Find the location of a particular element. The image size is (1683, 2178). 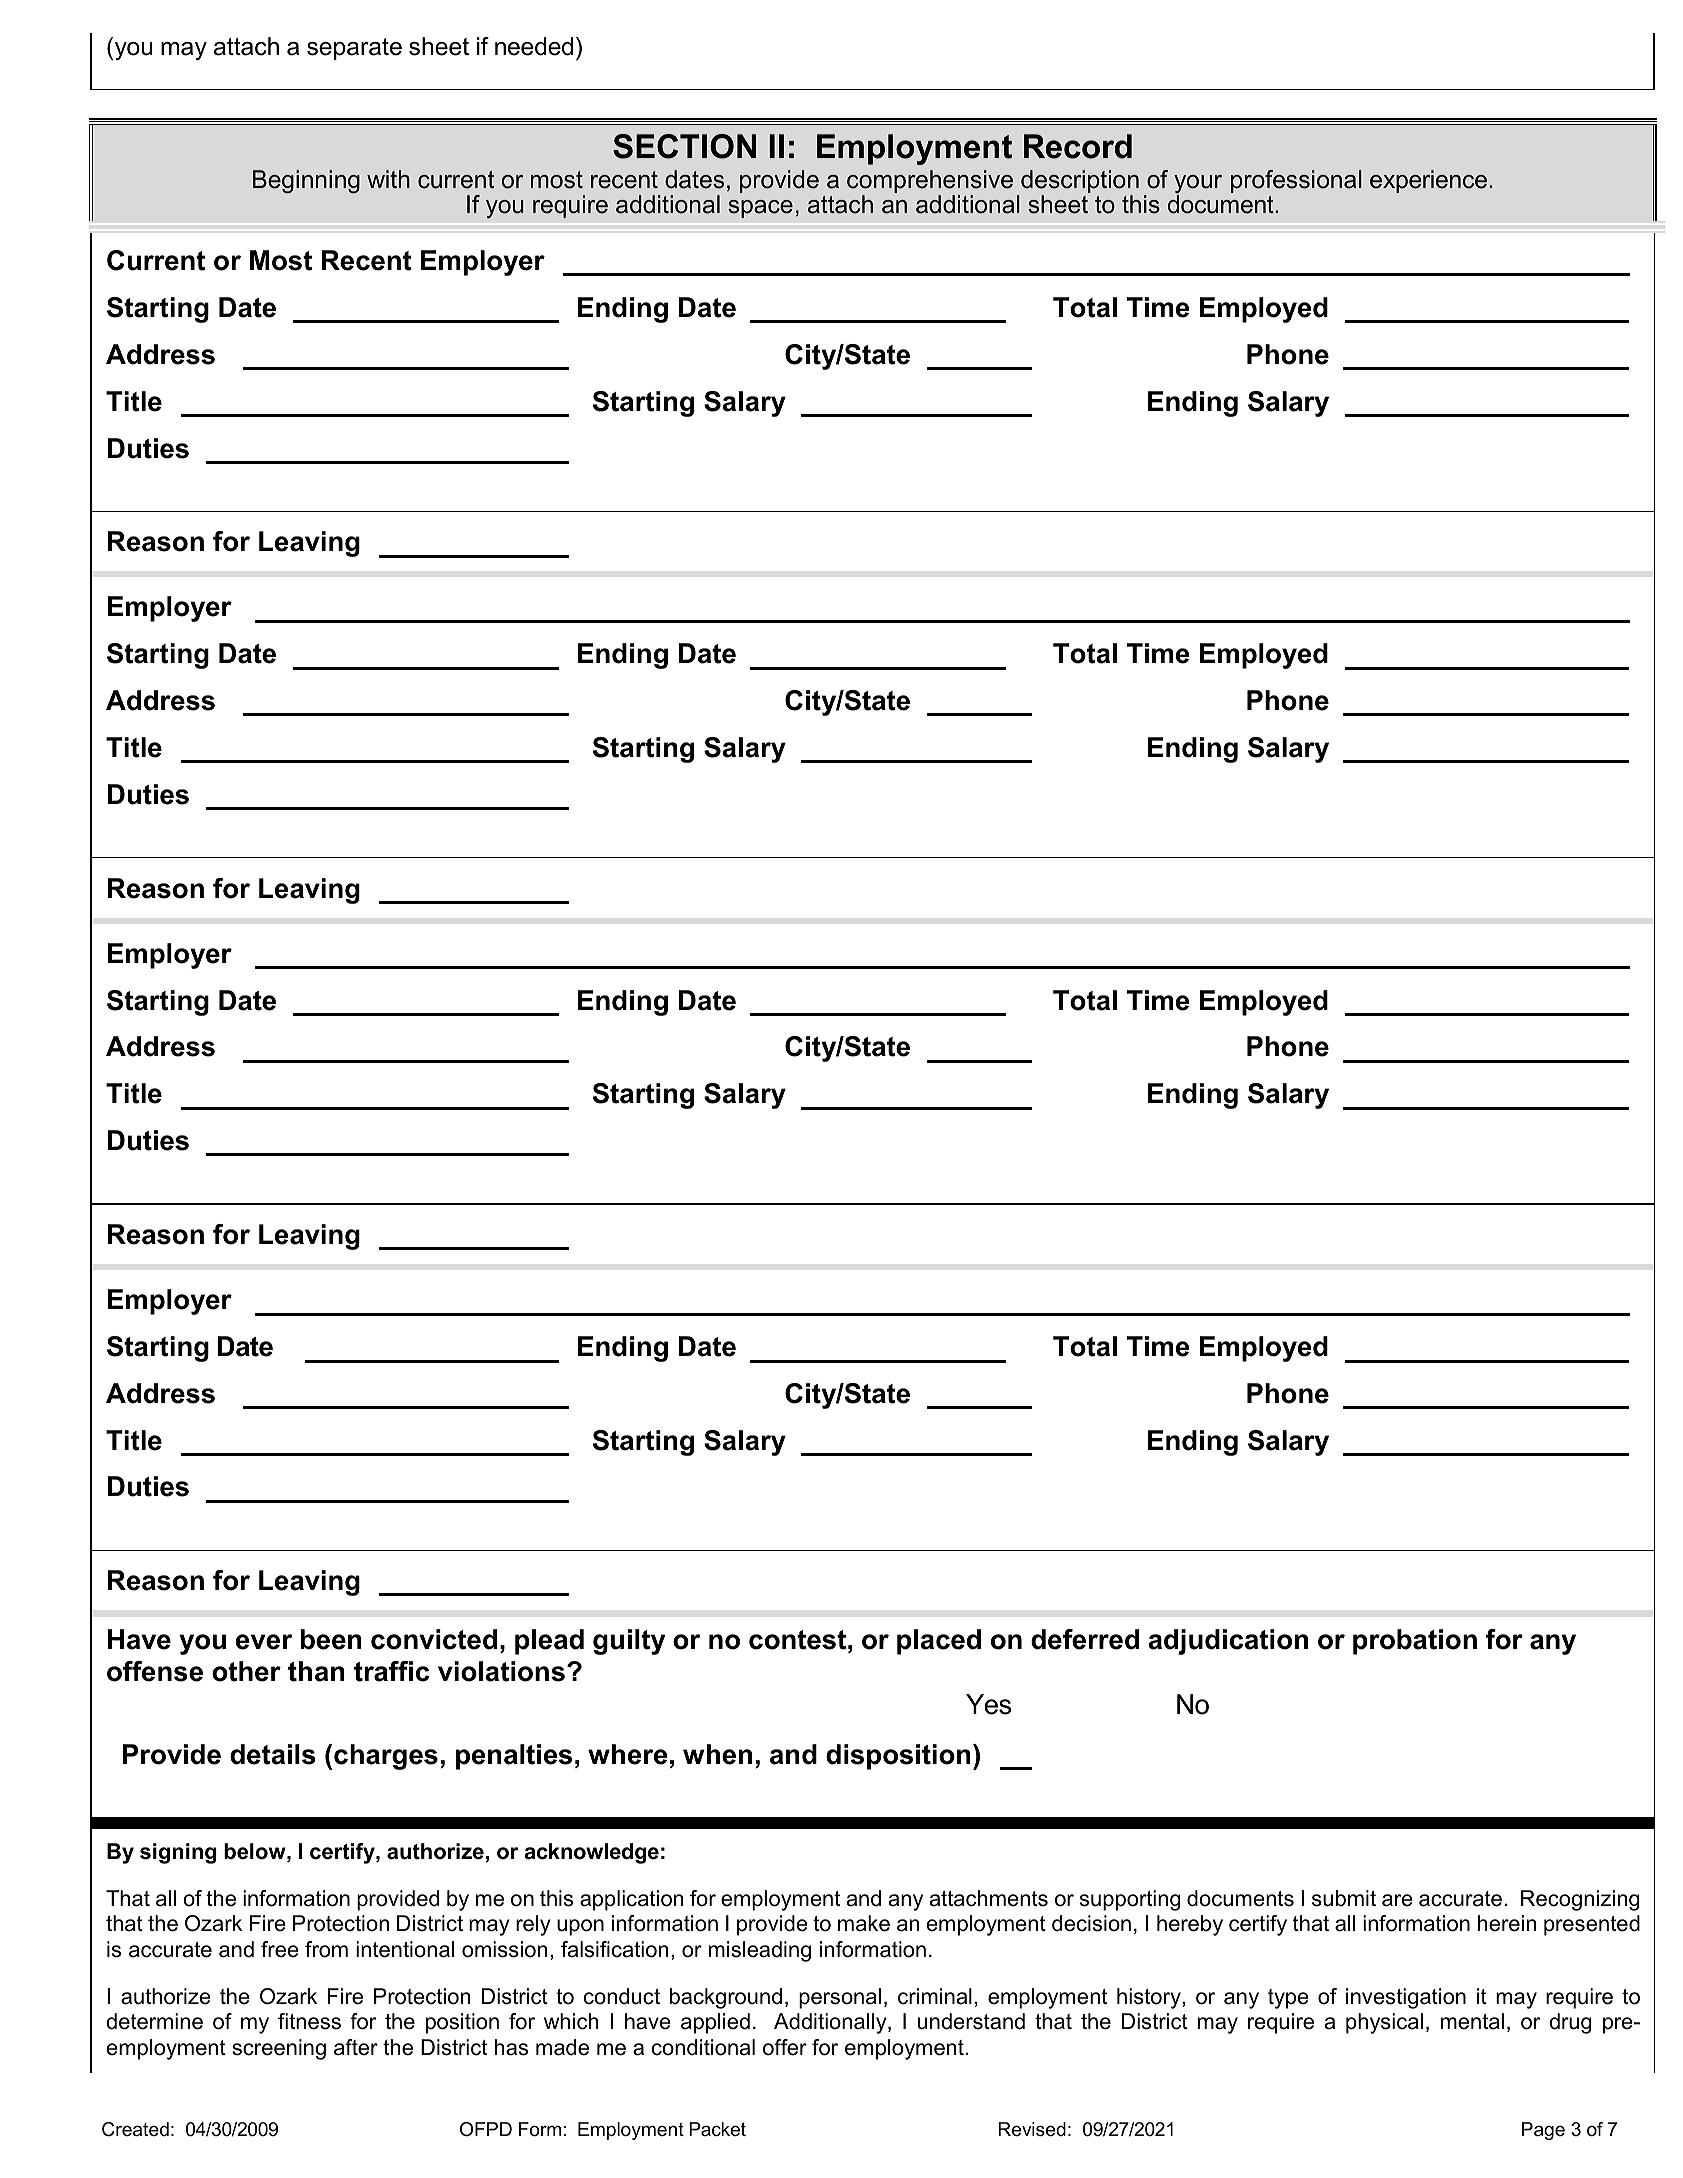

comprehensive is located at coordinates (930, 183).
